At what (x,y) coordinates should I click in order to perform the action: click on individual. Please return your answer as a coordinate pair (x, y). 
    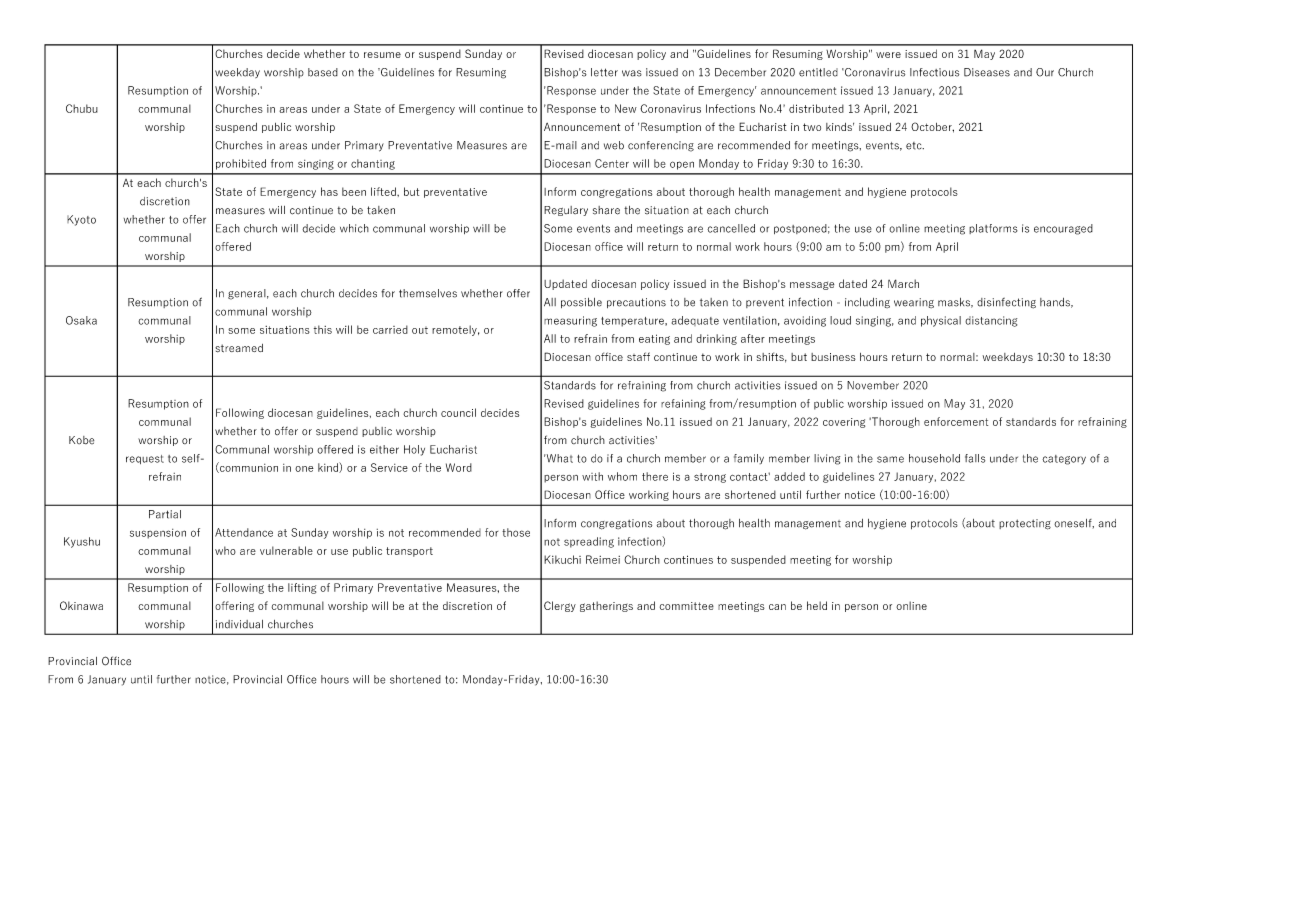
    Looking at the image, I should click on (239, 624).
